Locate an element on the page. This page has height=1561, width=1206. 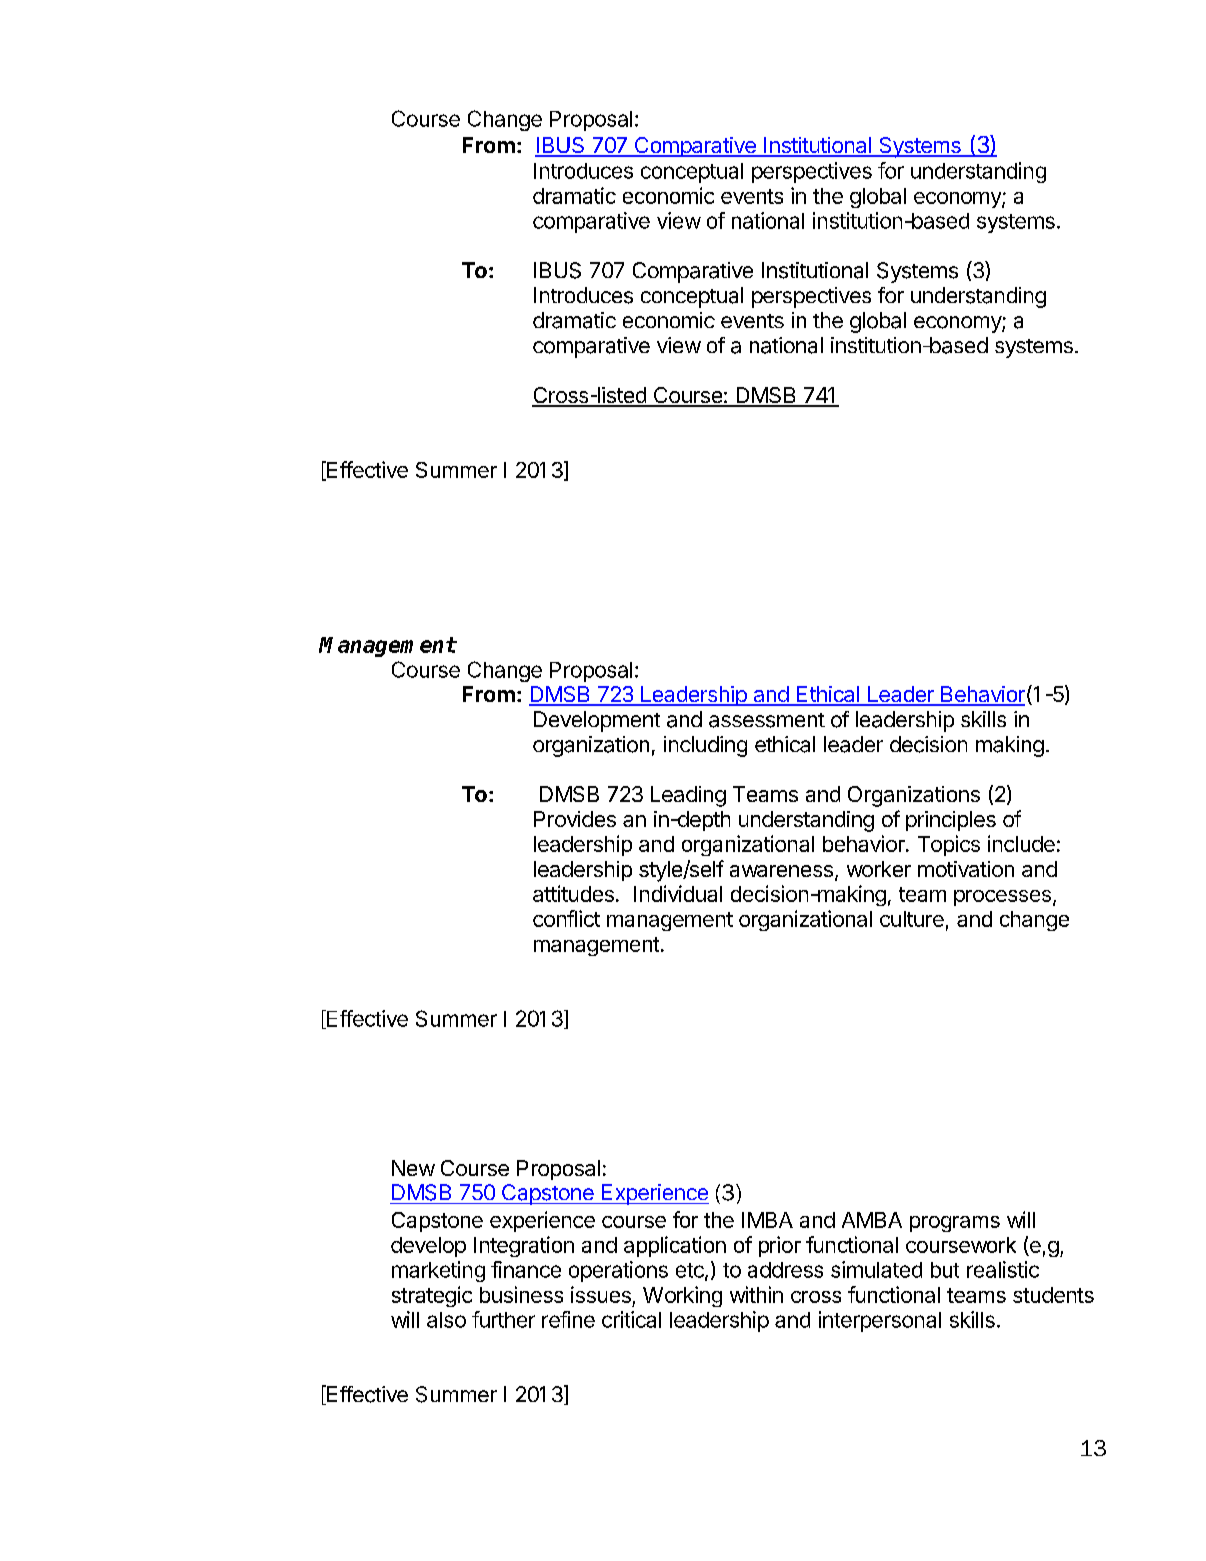
within is located at coordinates (756, 1294).
